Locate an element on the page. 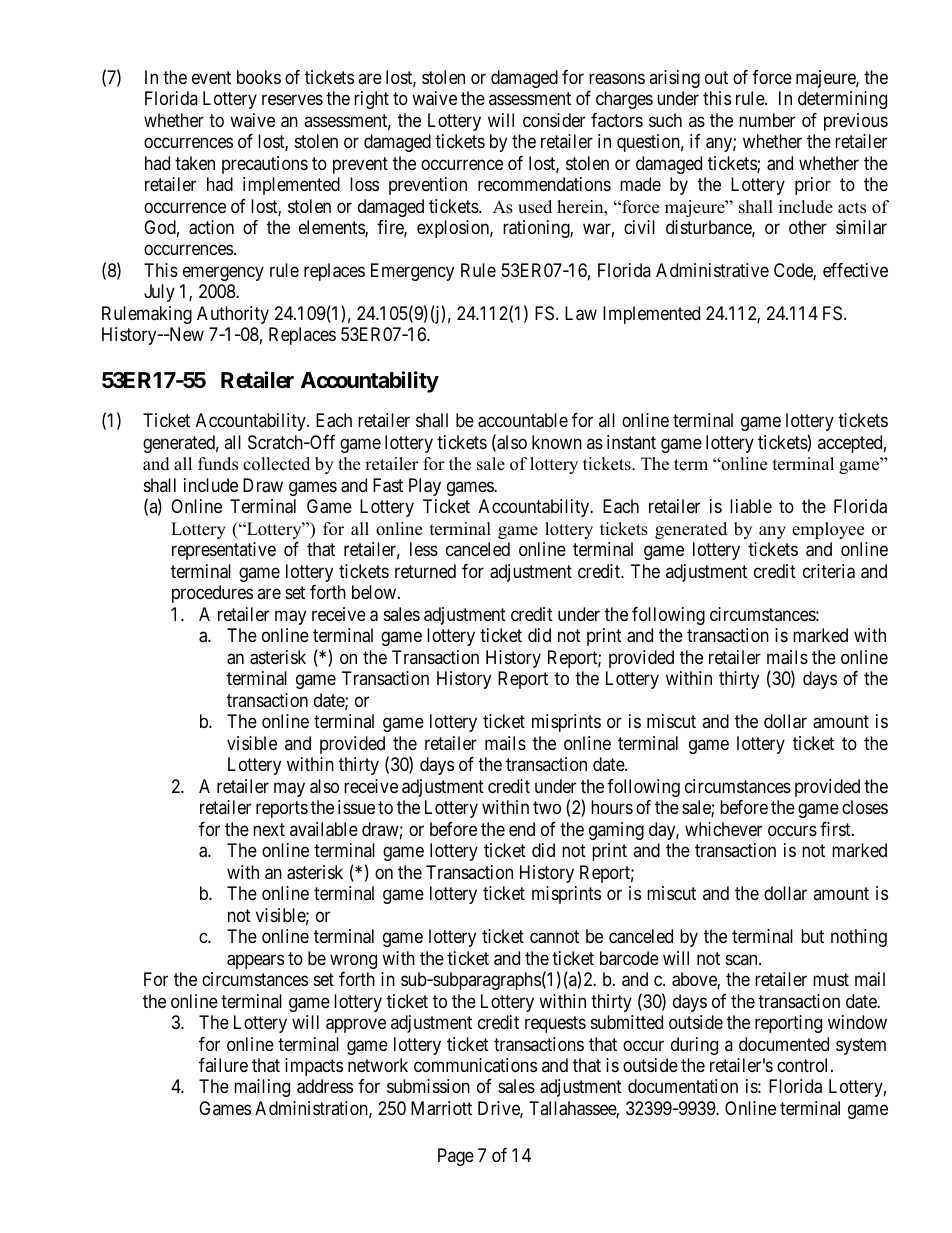 Image resolution: width=952 pixels, height=1233 pixels. Page is located at coordinates (456, 1157).
